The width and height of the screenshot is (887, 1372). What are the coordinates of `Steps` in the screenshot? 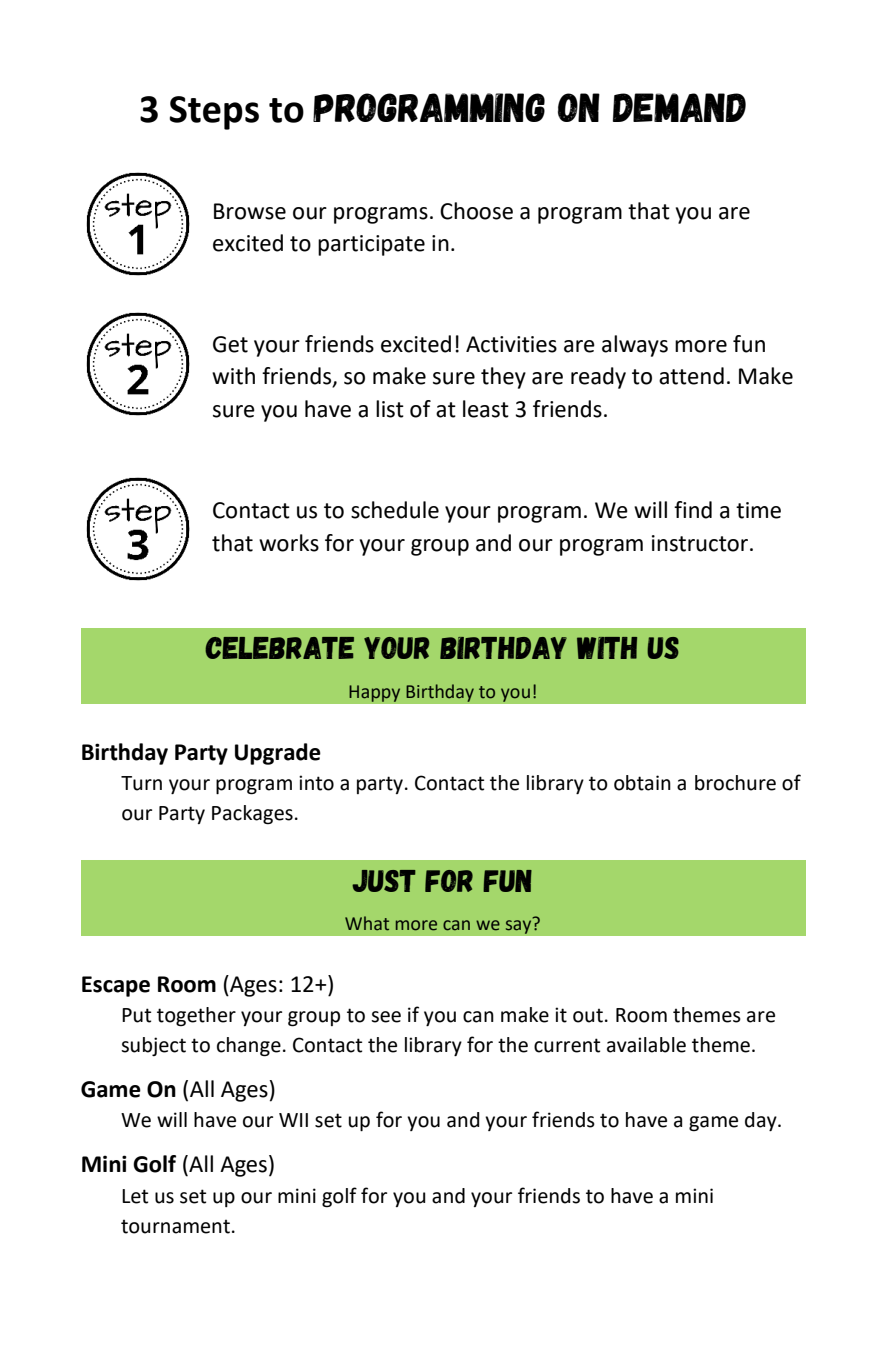 It's located at (214, 113).
